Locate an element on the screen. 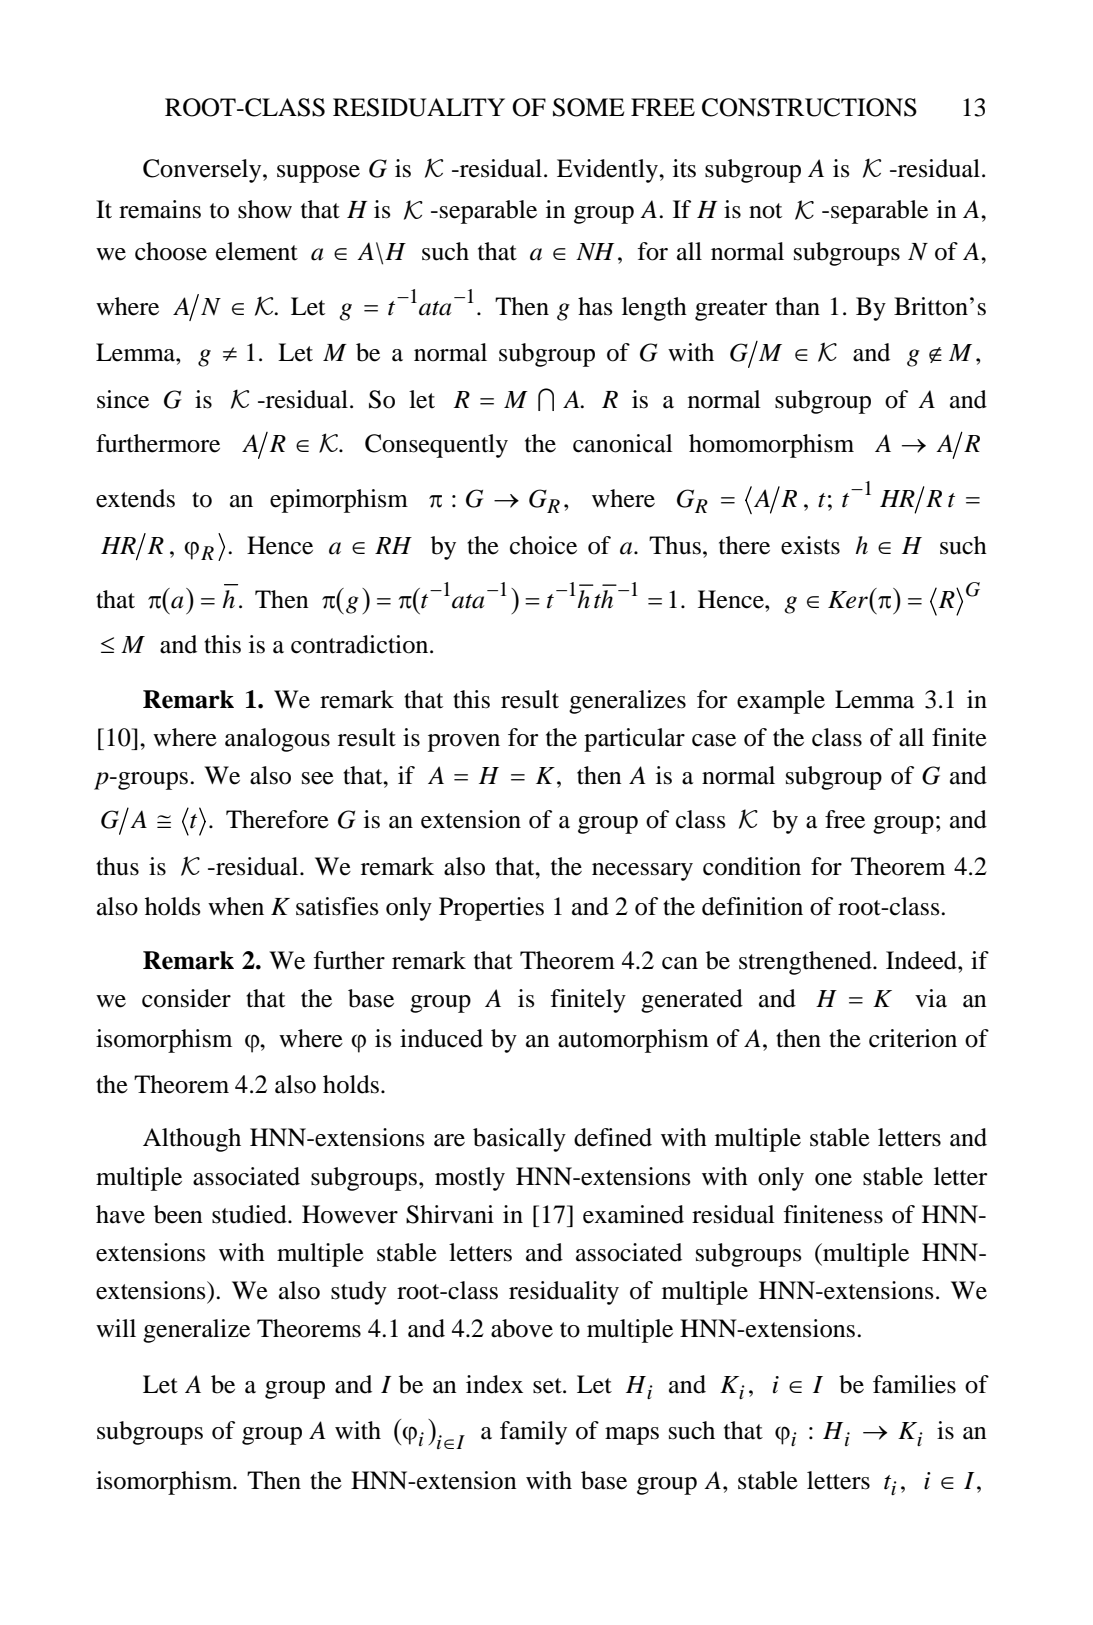 The width and height of the screenshot is (1093, 1625). example is located at coordinates (781, 702).
